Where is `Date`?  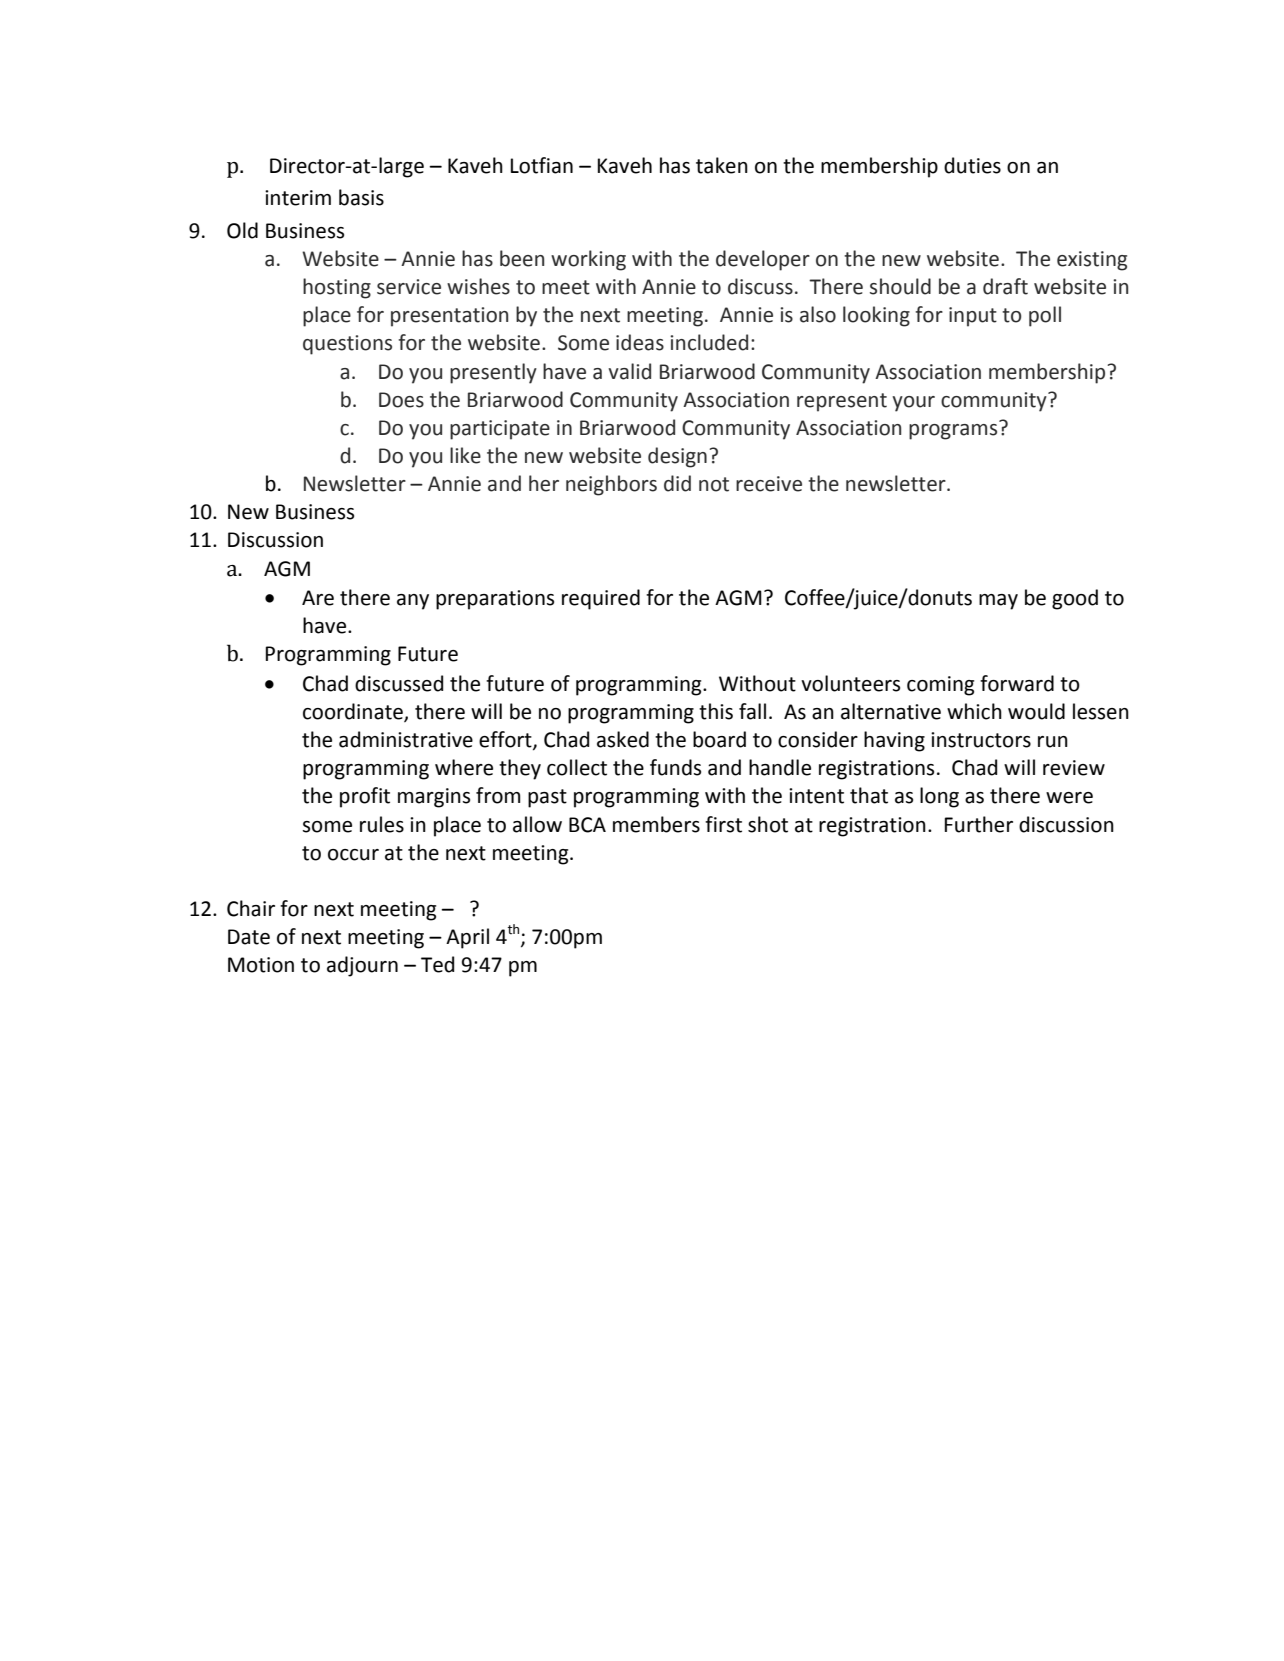 Date is located at coordinates (249, 937).
